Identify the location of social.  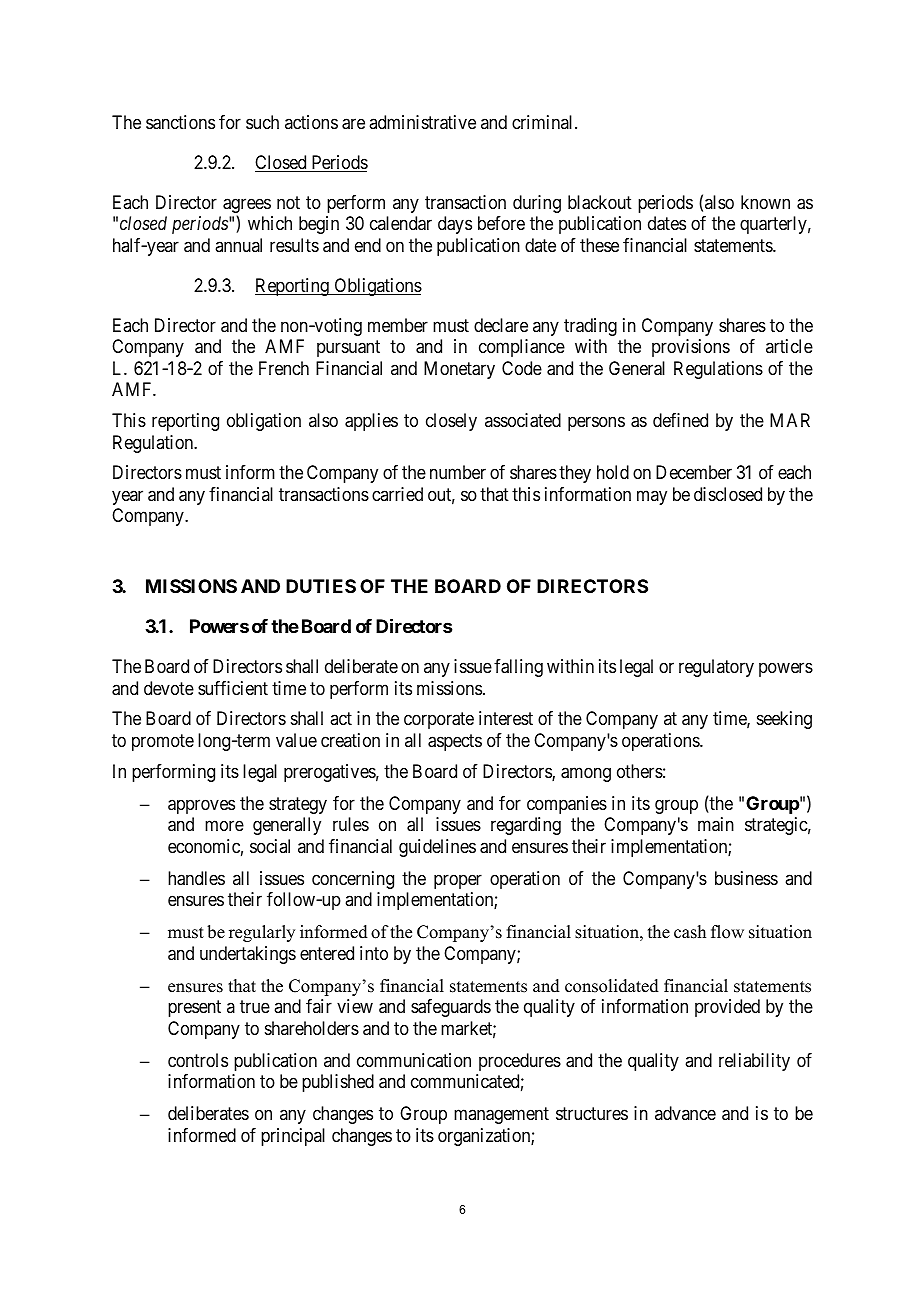
(270, 846).
